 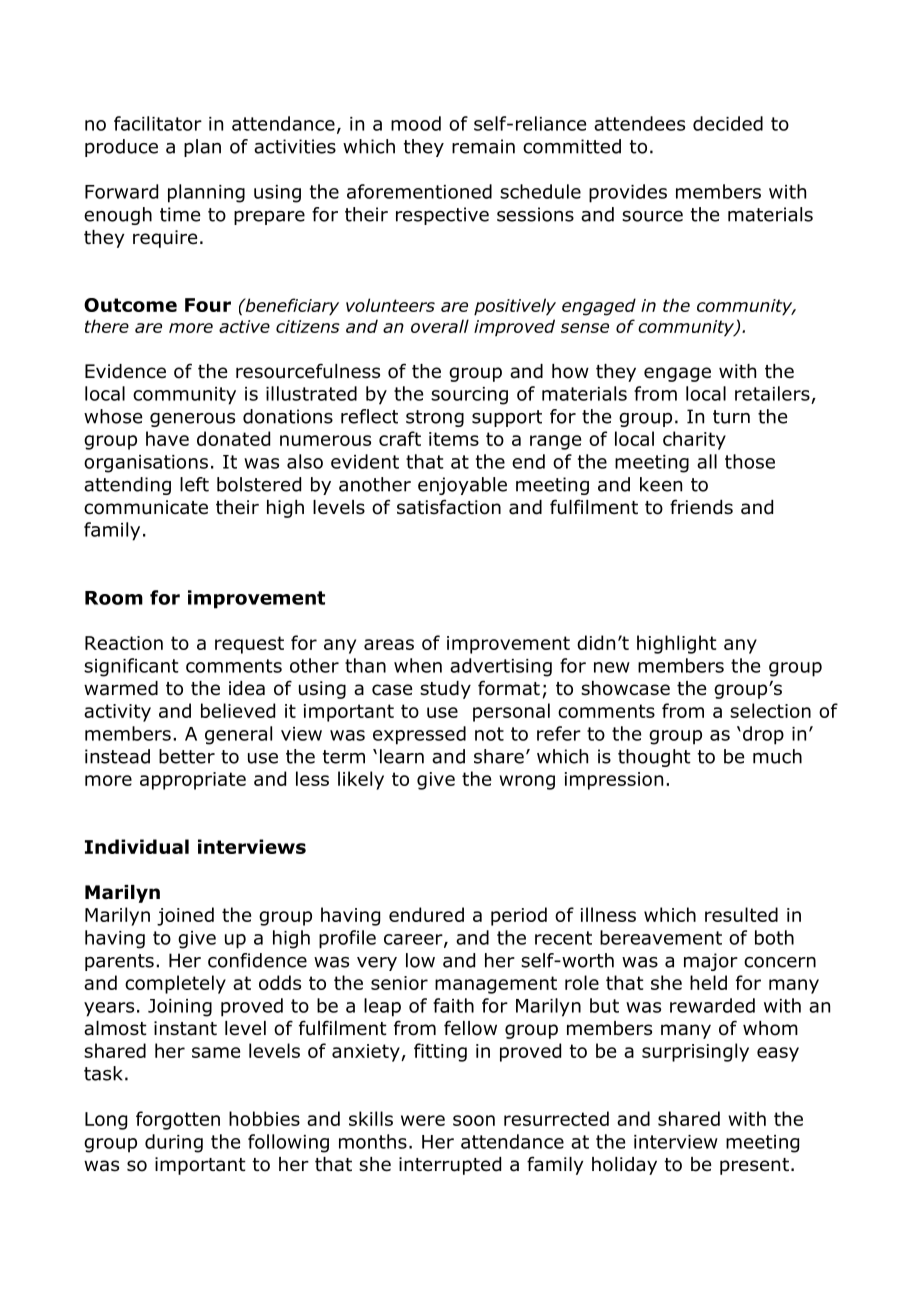 I want to click on endured, so click(x=426, y=914).
